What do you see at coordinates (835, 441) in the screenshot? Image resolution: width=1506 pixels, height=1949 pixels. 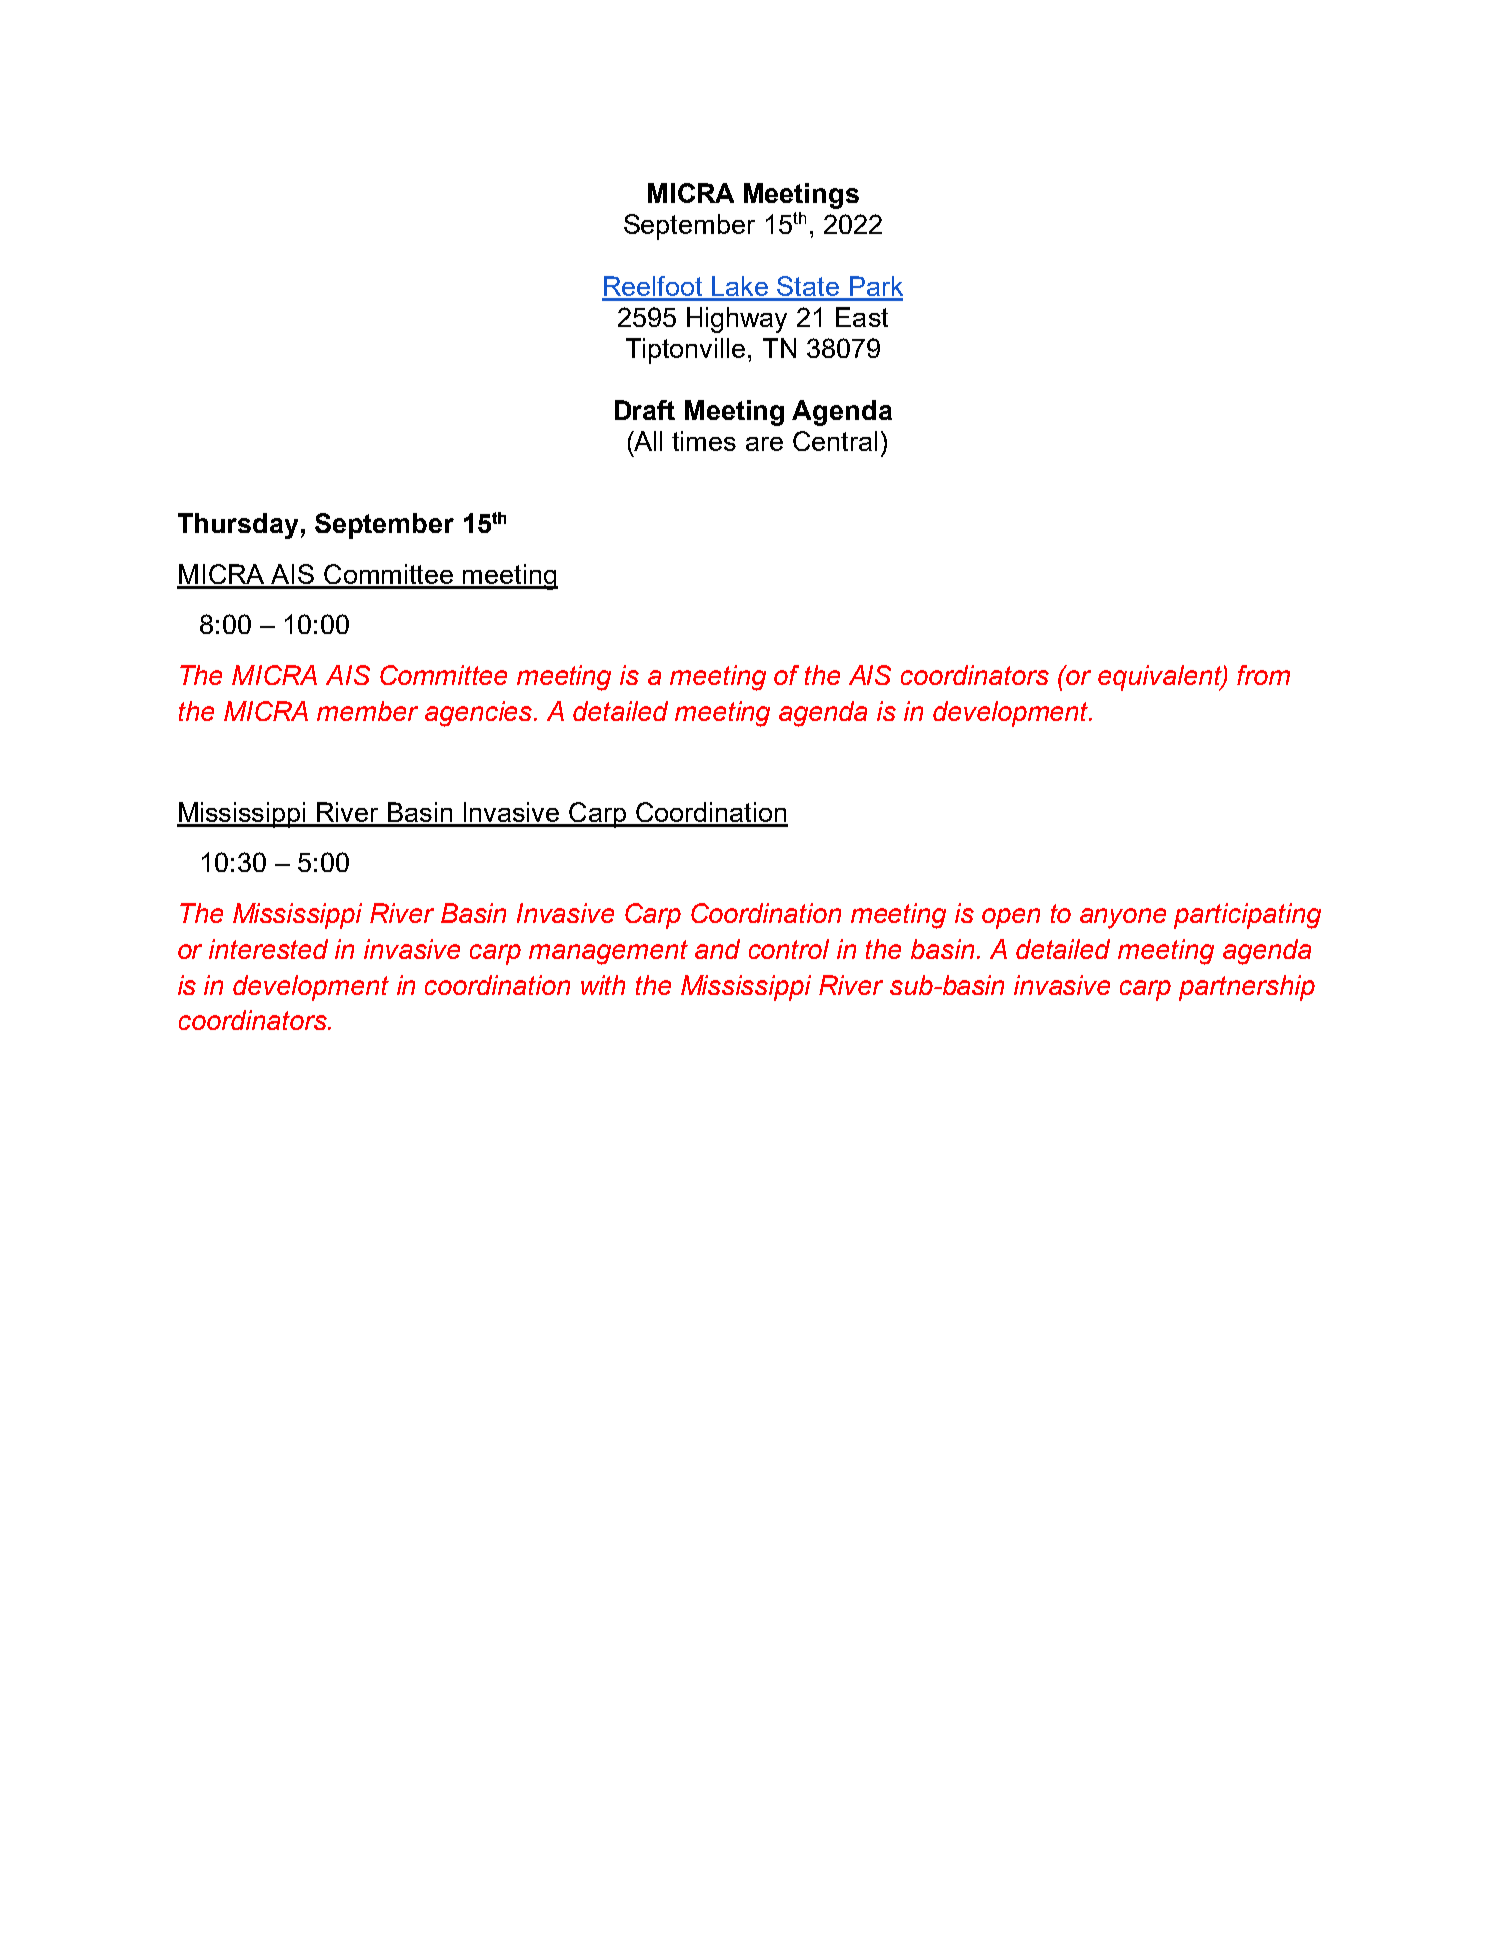 I see `Central` at bounding box center [835, 441].
